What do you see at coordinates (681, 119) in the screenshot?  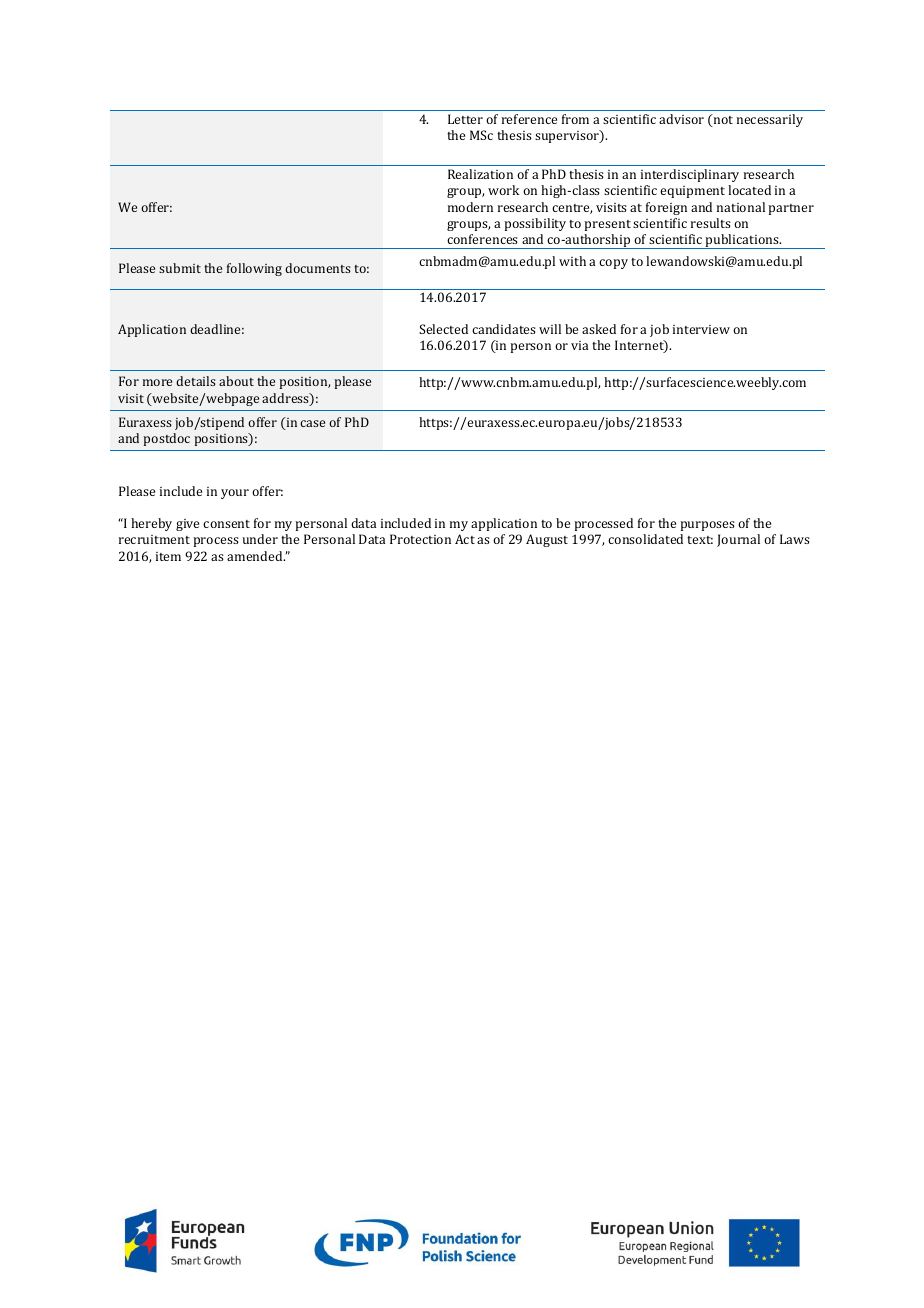 I see `advisor` at bounding box center [681, 119].
